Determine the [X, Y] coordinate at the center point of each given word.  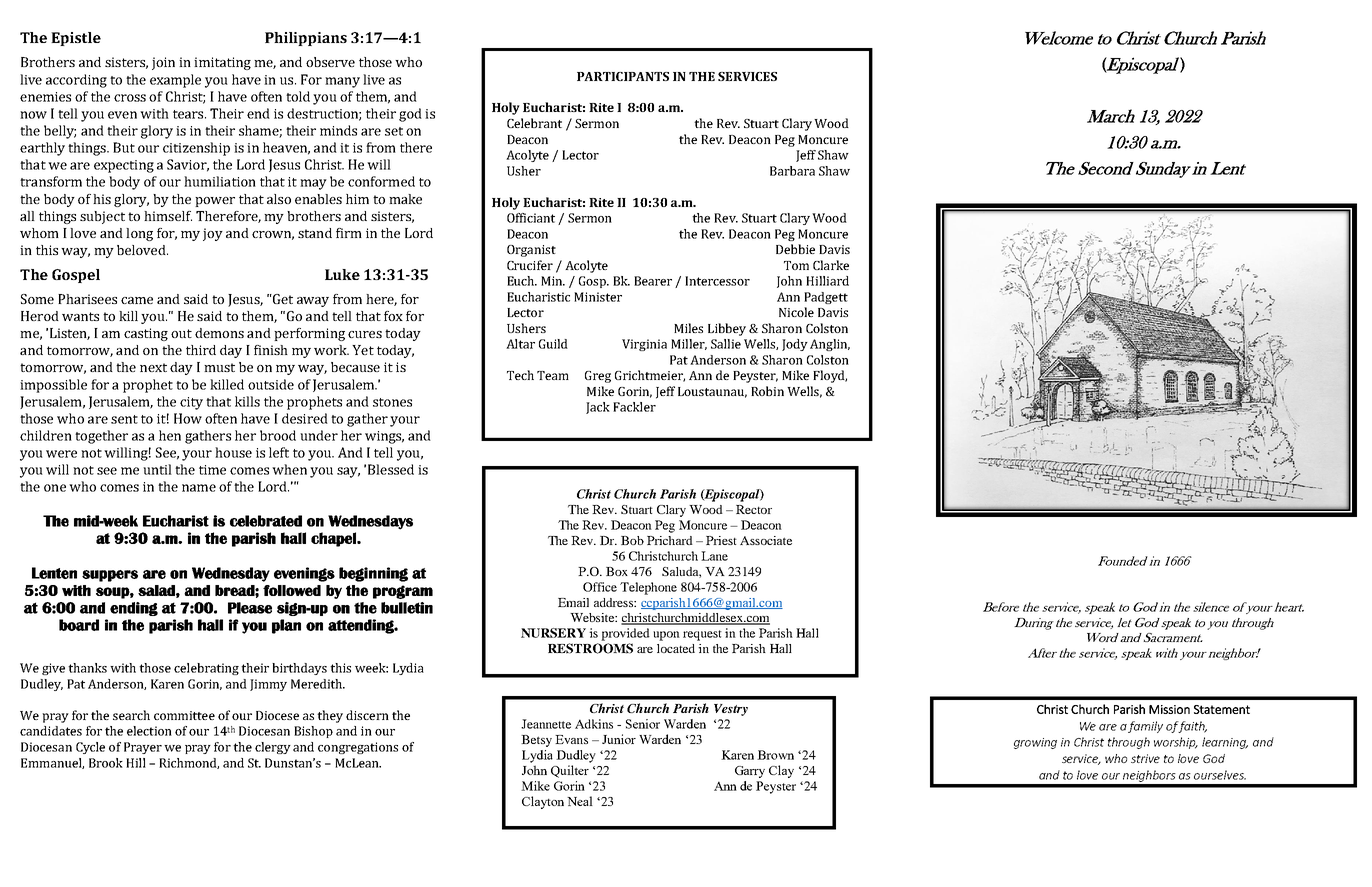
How [188, 418]
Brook [106, 763]
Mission [1169, 709]
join [163, 63]
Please [250, 608]
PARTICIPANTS [623, 76]
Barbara [792, 171]
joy [213, 234]
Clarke [831, 265]
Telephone [648, 588]
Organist [531, 251]
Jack [598, 408]
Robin [767, 391]
